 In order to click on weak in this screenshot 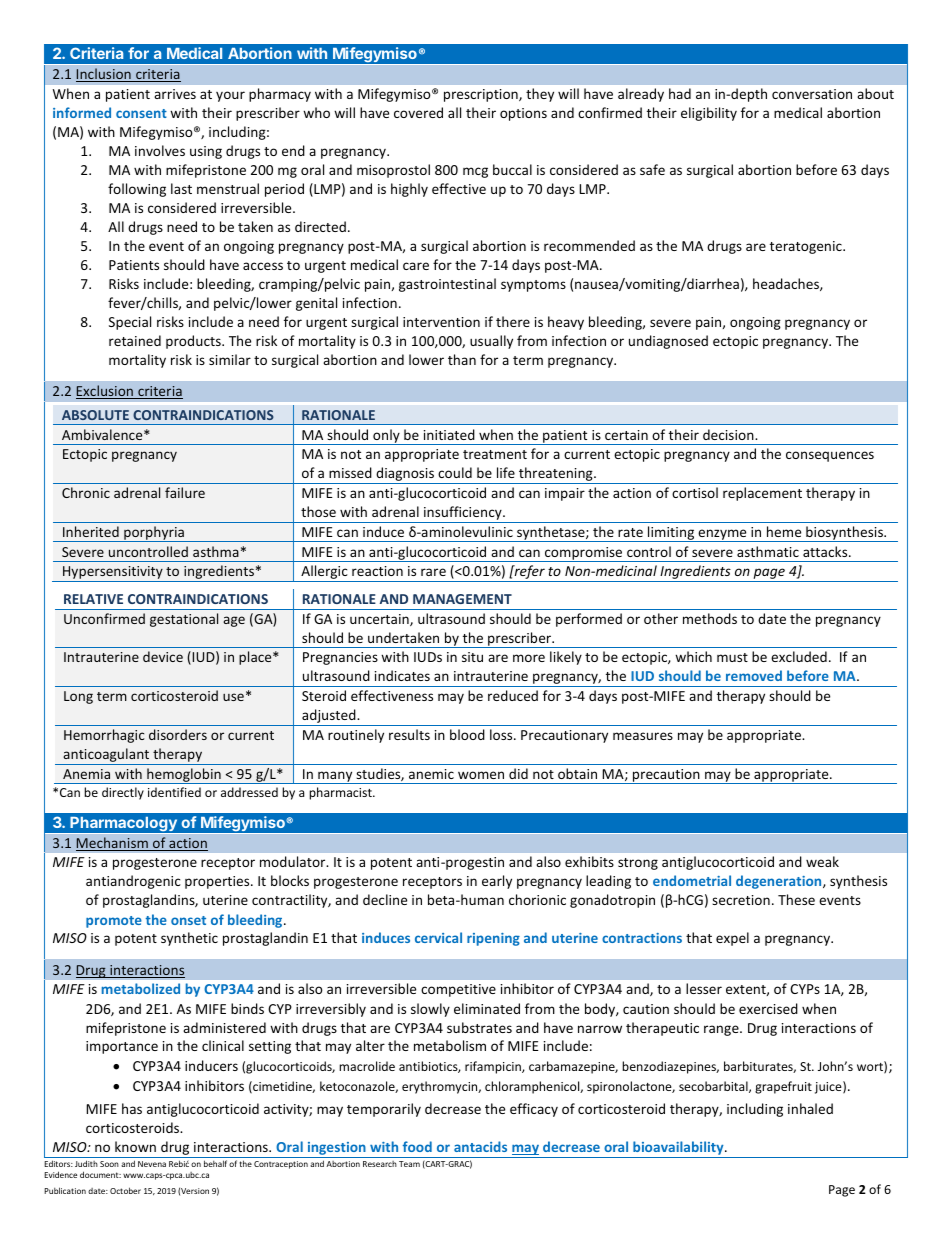, I will do `click(822, 861)`.
